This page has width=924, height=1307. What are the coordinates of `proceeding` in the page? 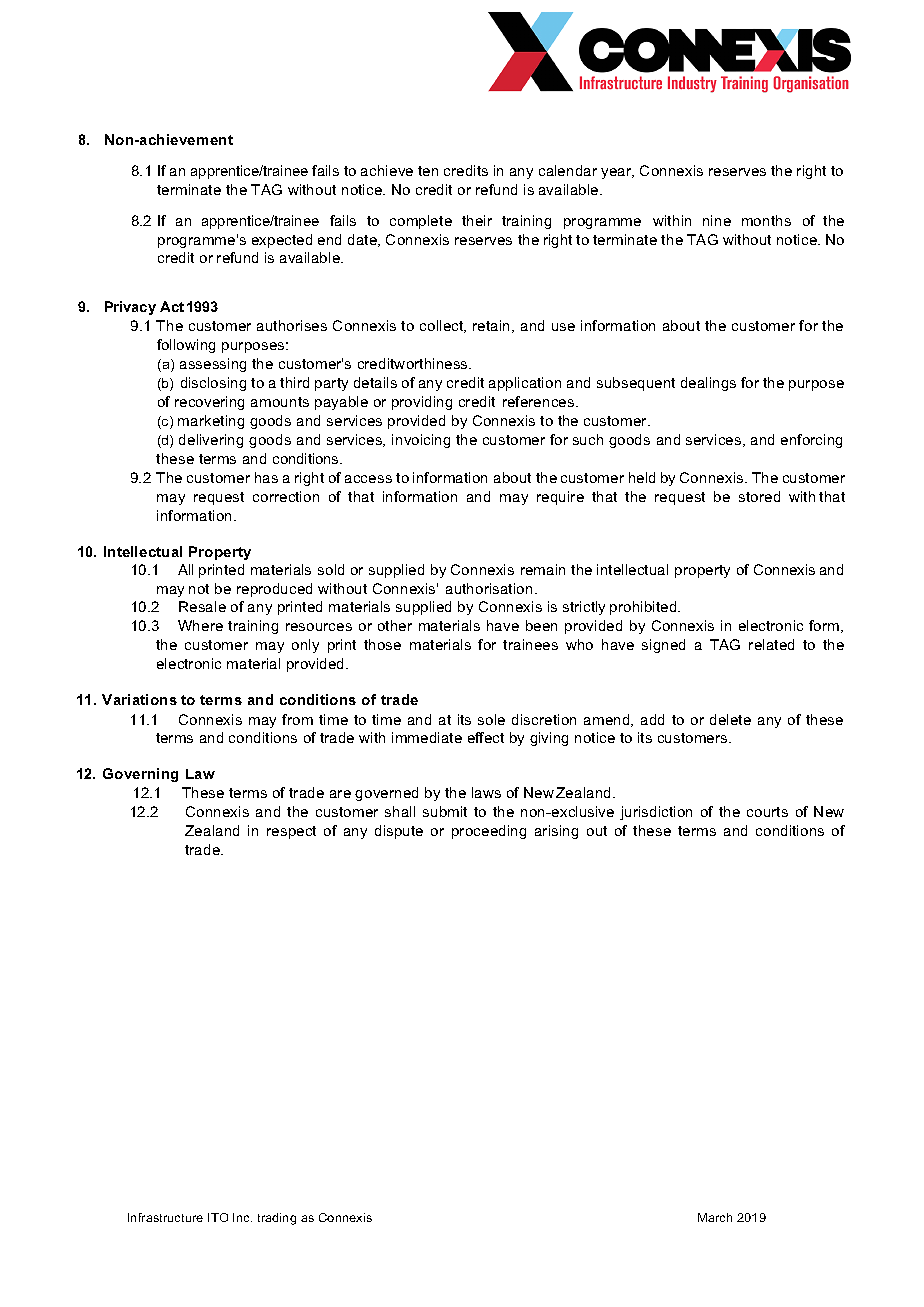 It's located at (489, 832).
